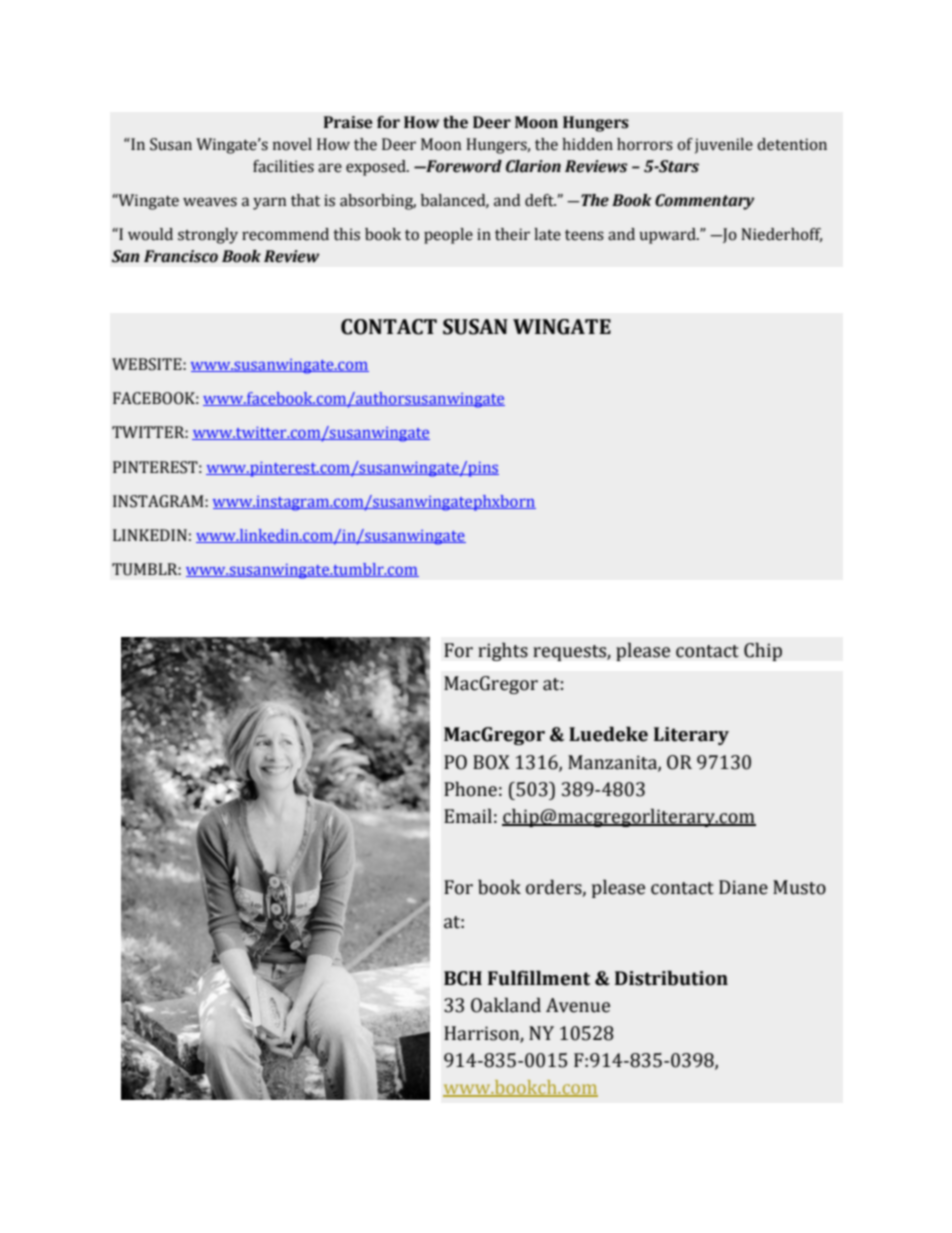 This page has width=952, height=1233. Describe the element at coordinates (283, 166) in the page. I see `facilities` at that location.
